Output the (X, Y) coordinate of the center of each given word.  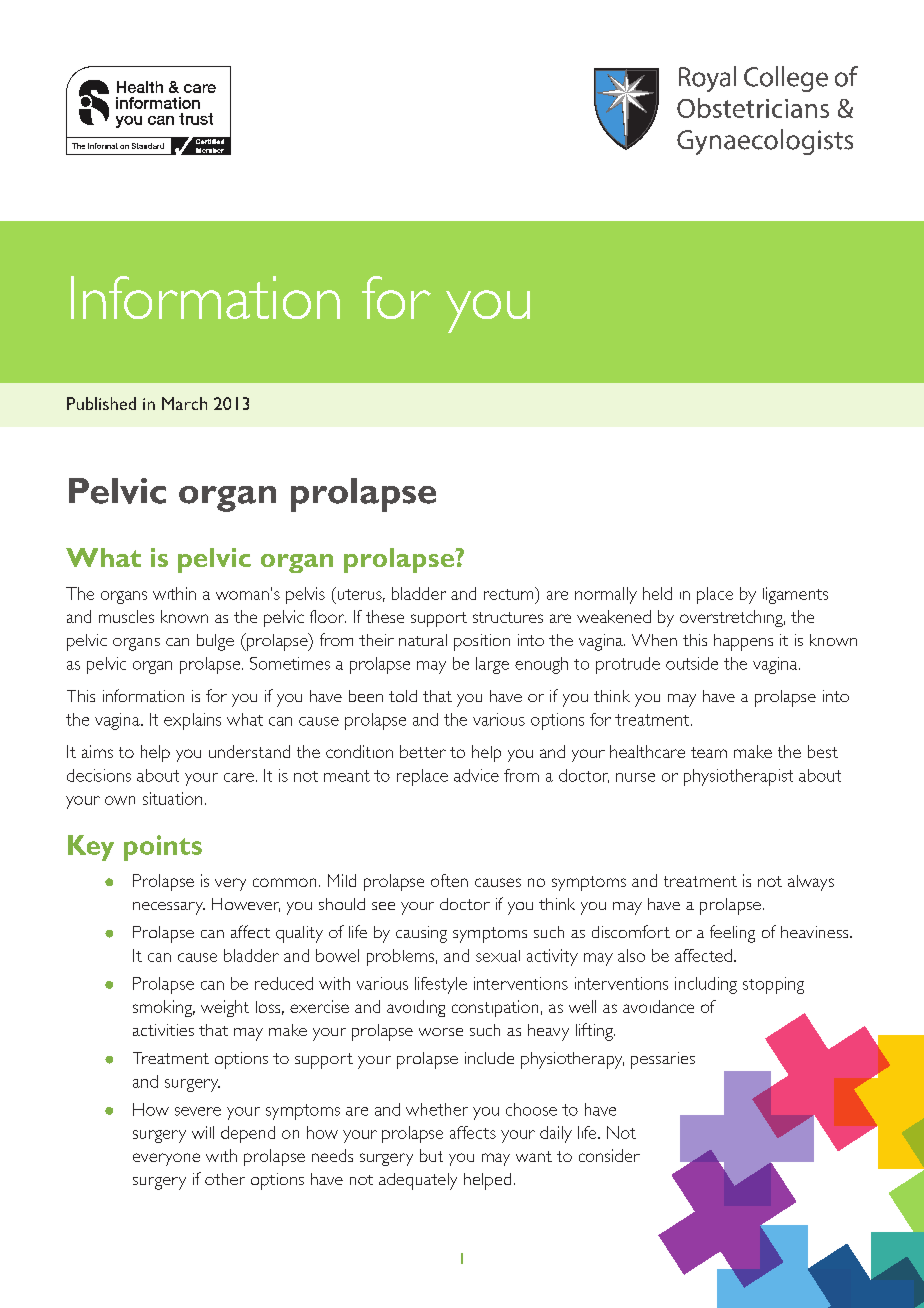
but (431, 1155)
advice (476, 775)
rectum (510, 593)
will (203, 1132)
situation (172, 798)
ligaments (795, 595)
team (709, 752)
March (184, 403)
